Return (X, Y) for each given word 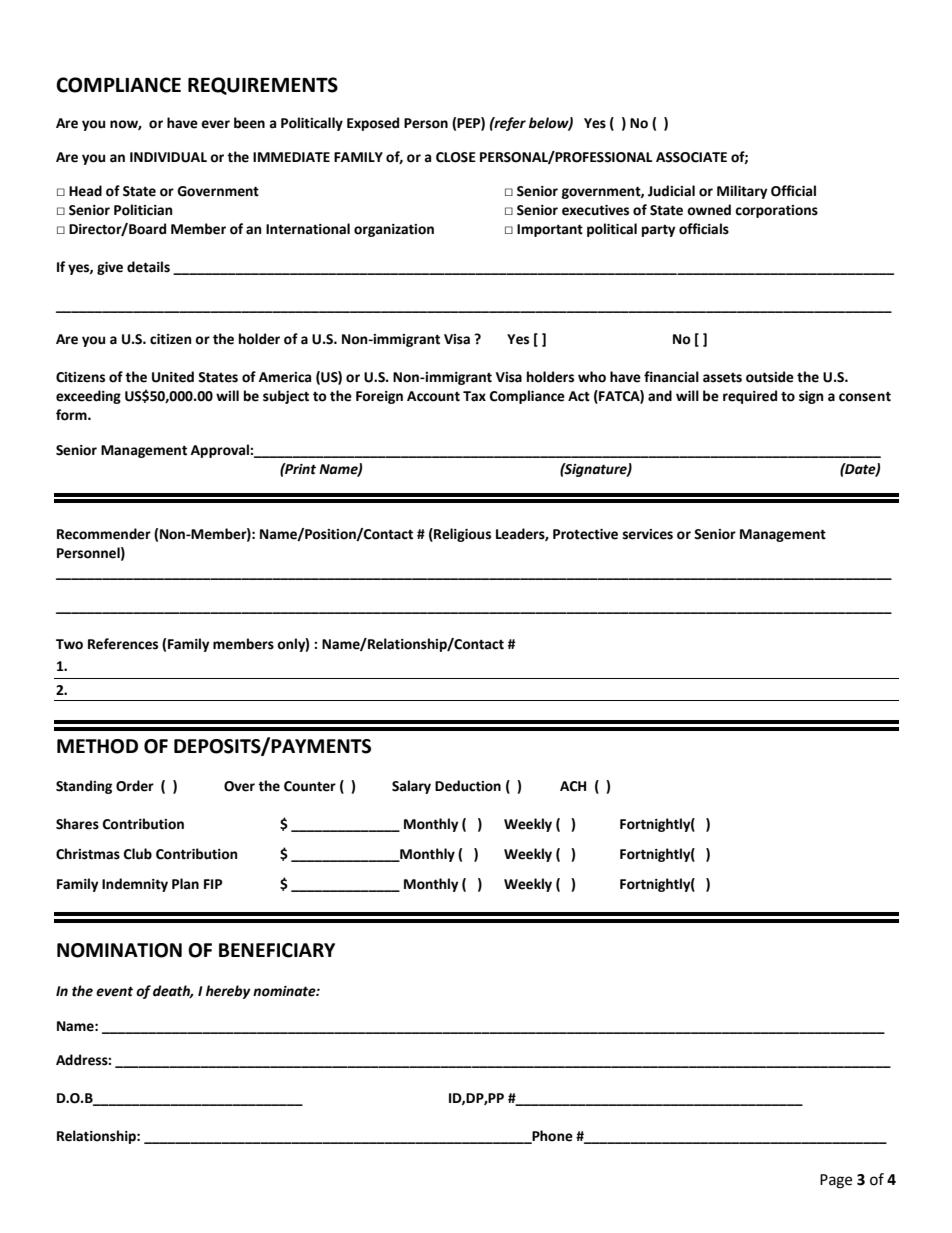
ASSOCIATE (691, 157)
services (648, 534)
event (114, 991)
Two (69, 644)
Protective (585, 534)
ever (215, 124)
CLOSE (456, 157)
